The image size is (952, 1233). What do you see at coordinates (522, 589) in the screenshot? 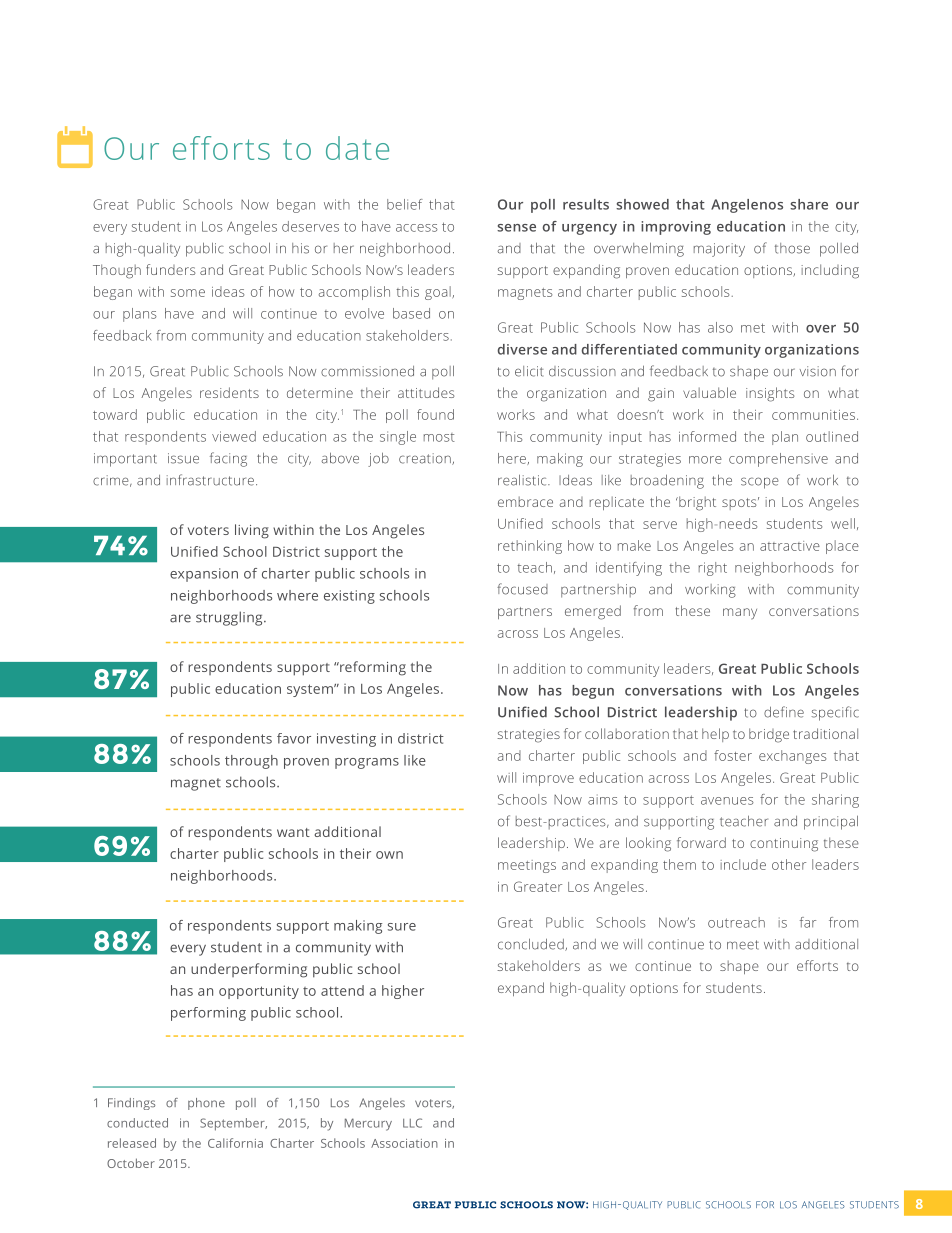
I see `focused` at bounding box center [522, 589].
